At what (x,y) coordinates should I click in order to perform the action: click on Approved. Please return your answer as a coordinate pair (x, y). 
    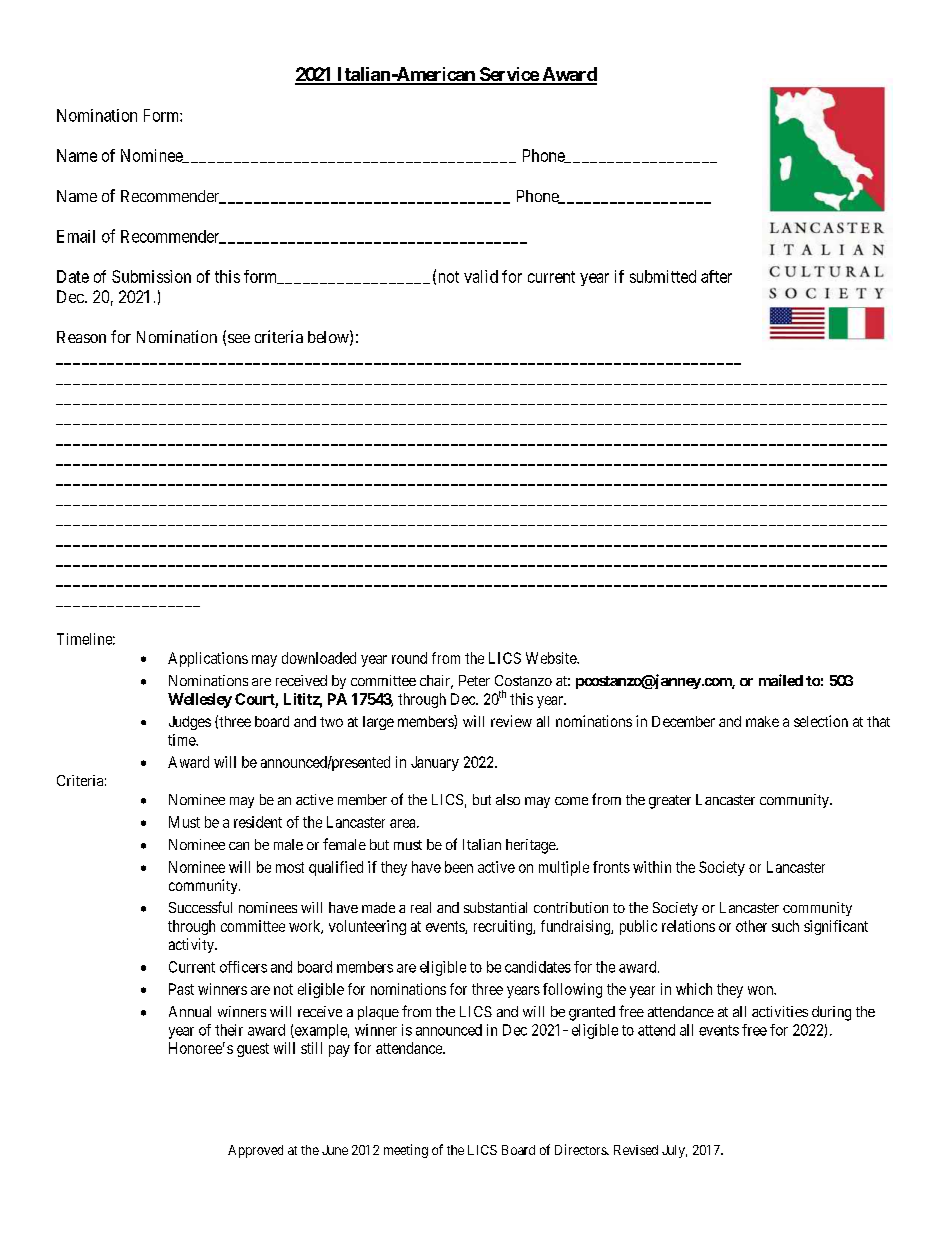
    Looking at the image, I should click on (255, 1151).
